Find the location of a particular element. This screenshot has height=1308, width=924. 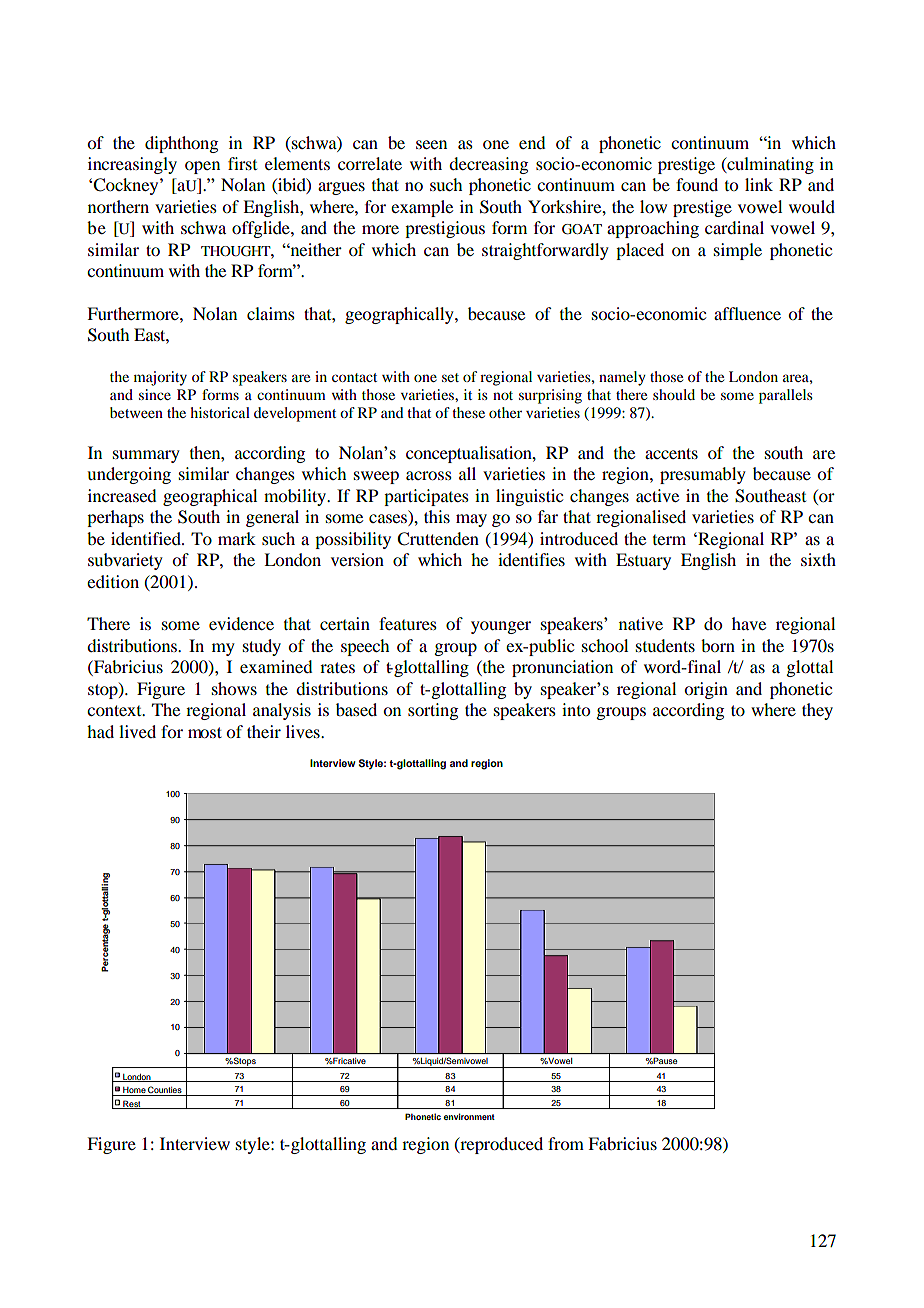

Counties is located at coordinates (165, 1089).
